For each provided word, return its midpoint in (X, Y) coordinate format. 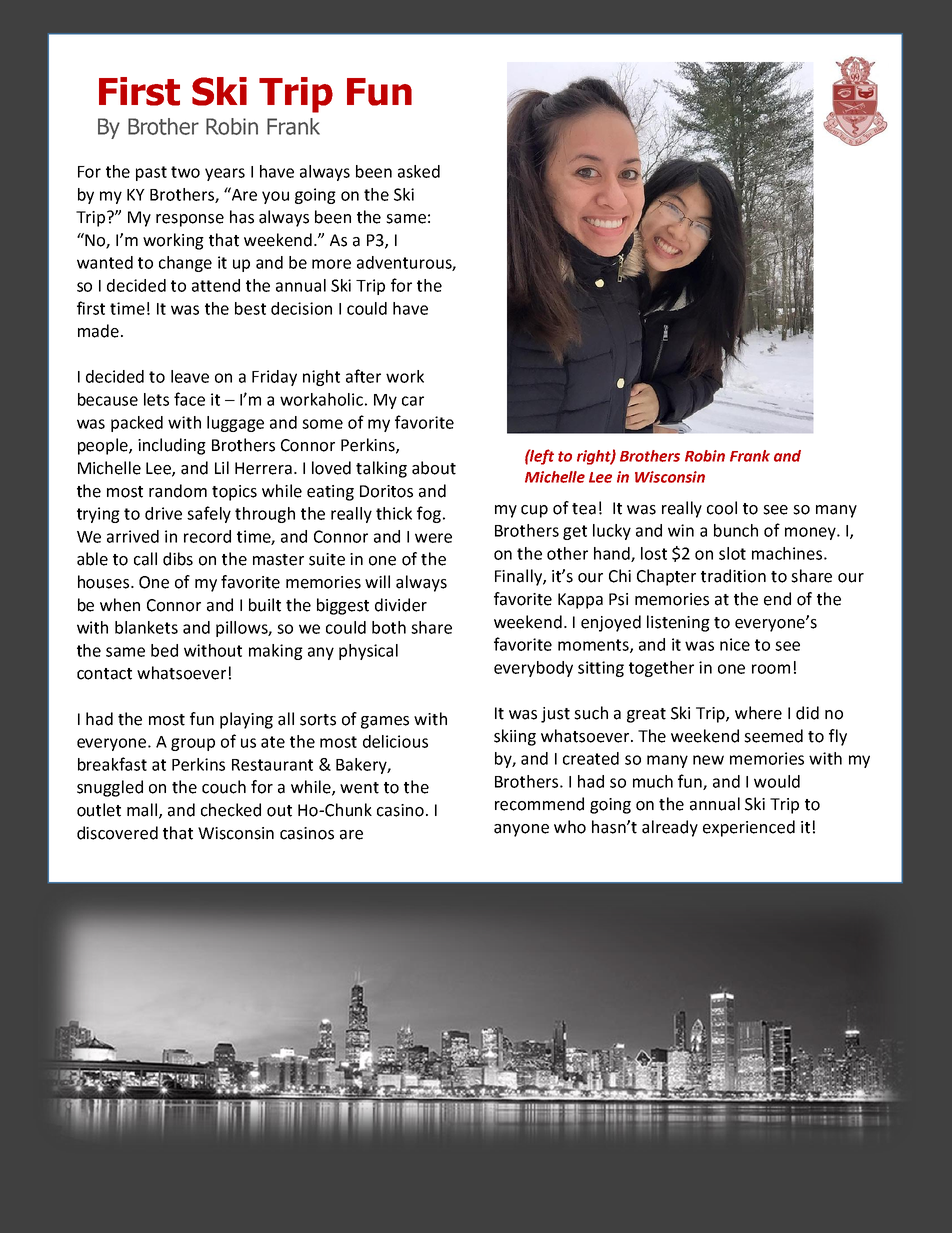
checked (231, 810)
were (433, 538)
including (172, 446)
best (250, 308)
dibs (178, 559)
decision (301, 308)
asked (419, 171)
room (771, 669)
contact (104, 674)
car (413, 401)
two (185, 172)
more (331, 264)
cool (722, 508)
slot (732, 553)
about (434, 468)
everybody (533, 669)
